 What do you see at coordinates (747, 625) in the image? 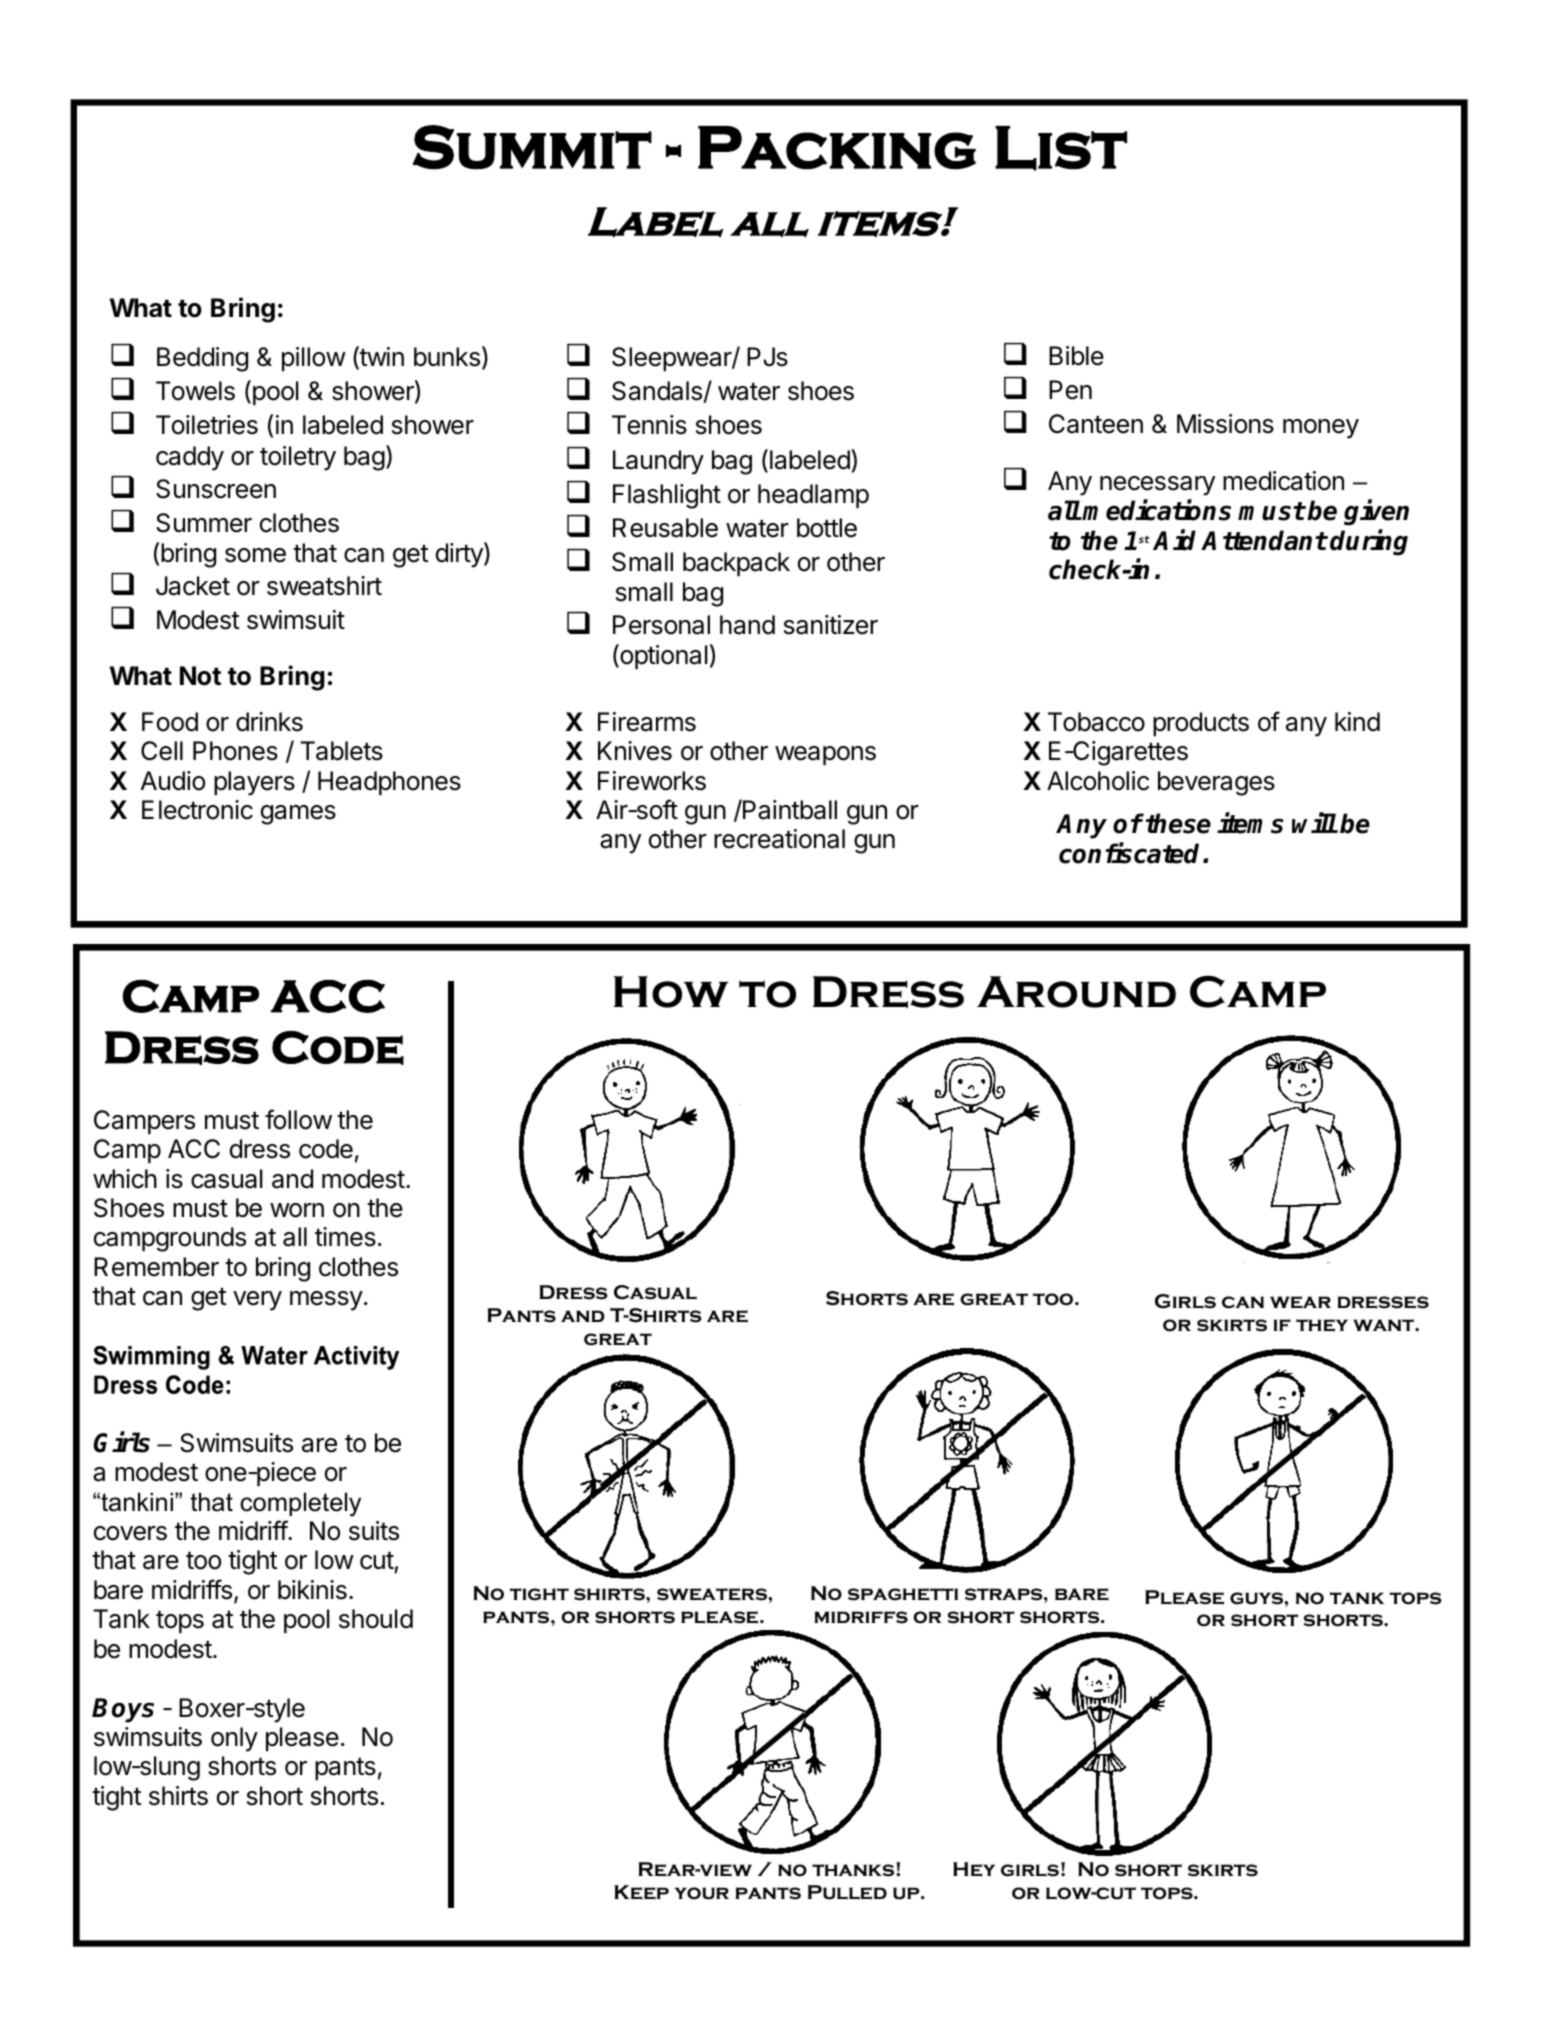
I see `hand` at bounding box center [747, 625].
